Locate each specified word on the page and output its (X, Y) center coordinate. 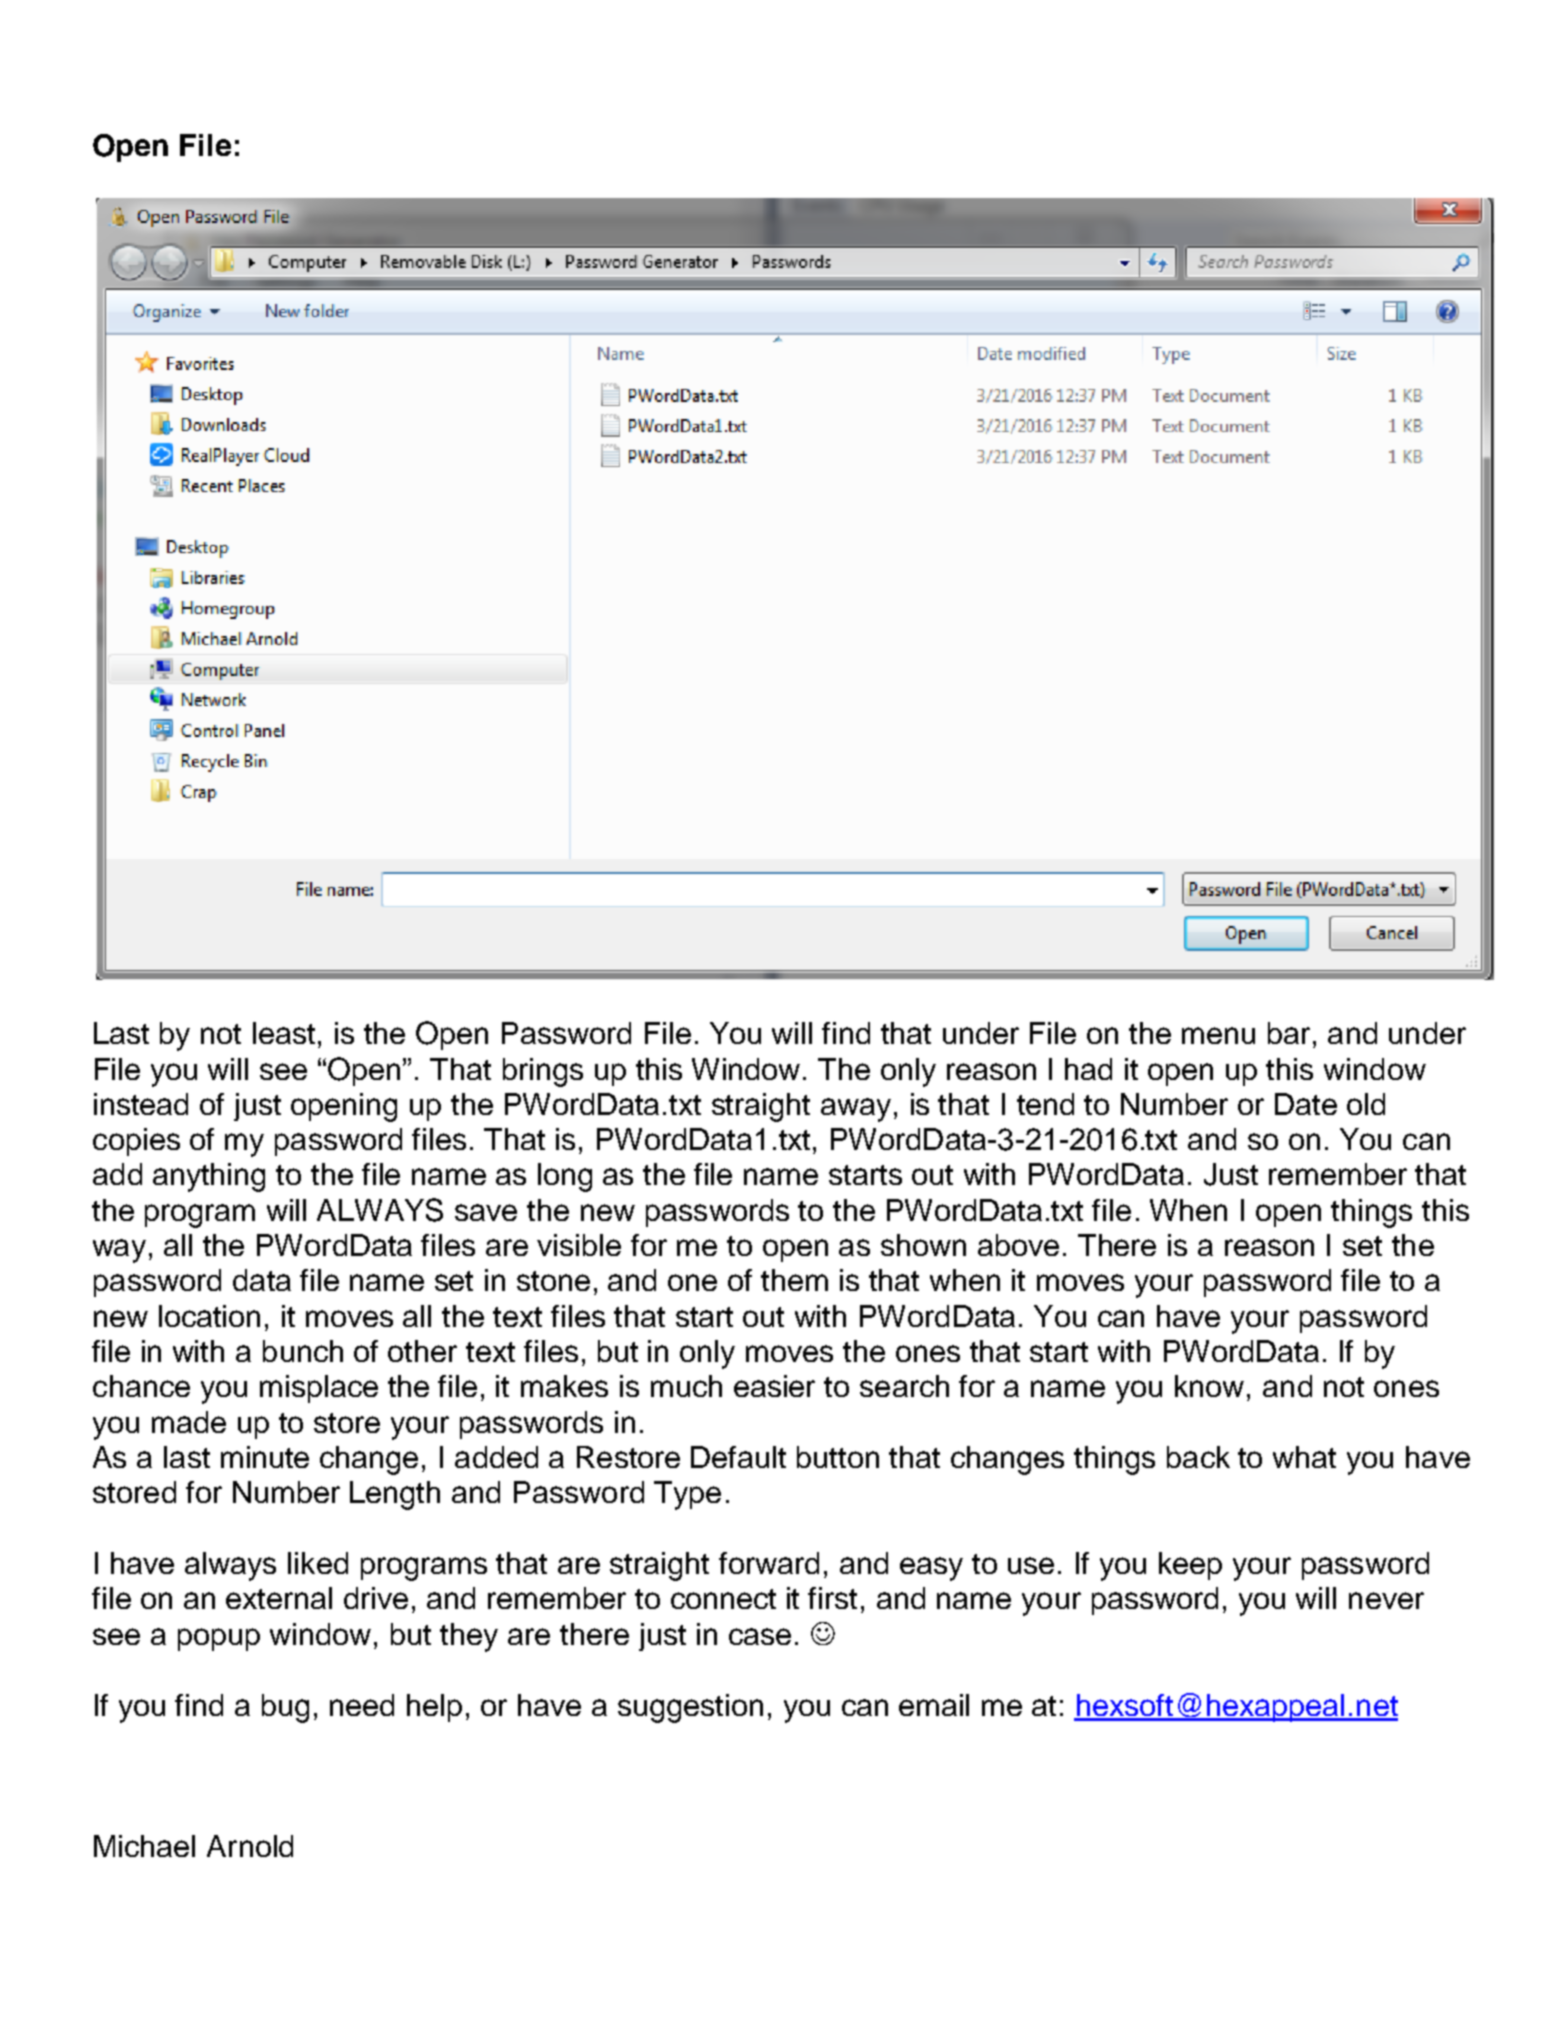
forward (769, 1563)
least (284, 1033)
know (1209, 1386)
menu (1218, 1035)
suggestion (690, 1708)
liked (318, 1563)
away (856, 1110)
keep (1190, 1566)
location (209, 1316)
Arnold (250, 1846)
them (794, 1280)
